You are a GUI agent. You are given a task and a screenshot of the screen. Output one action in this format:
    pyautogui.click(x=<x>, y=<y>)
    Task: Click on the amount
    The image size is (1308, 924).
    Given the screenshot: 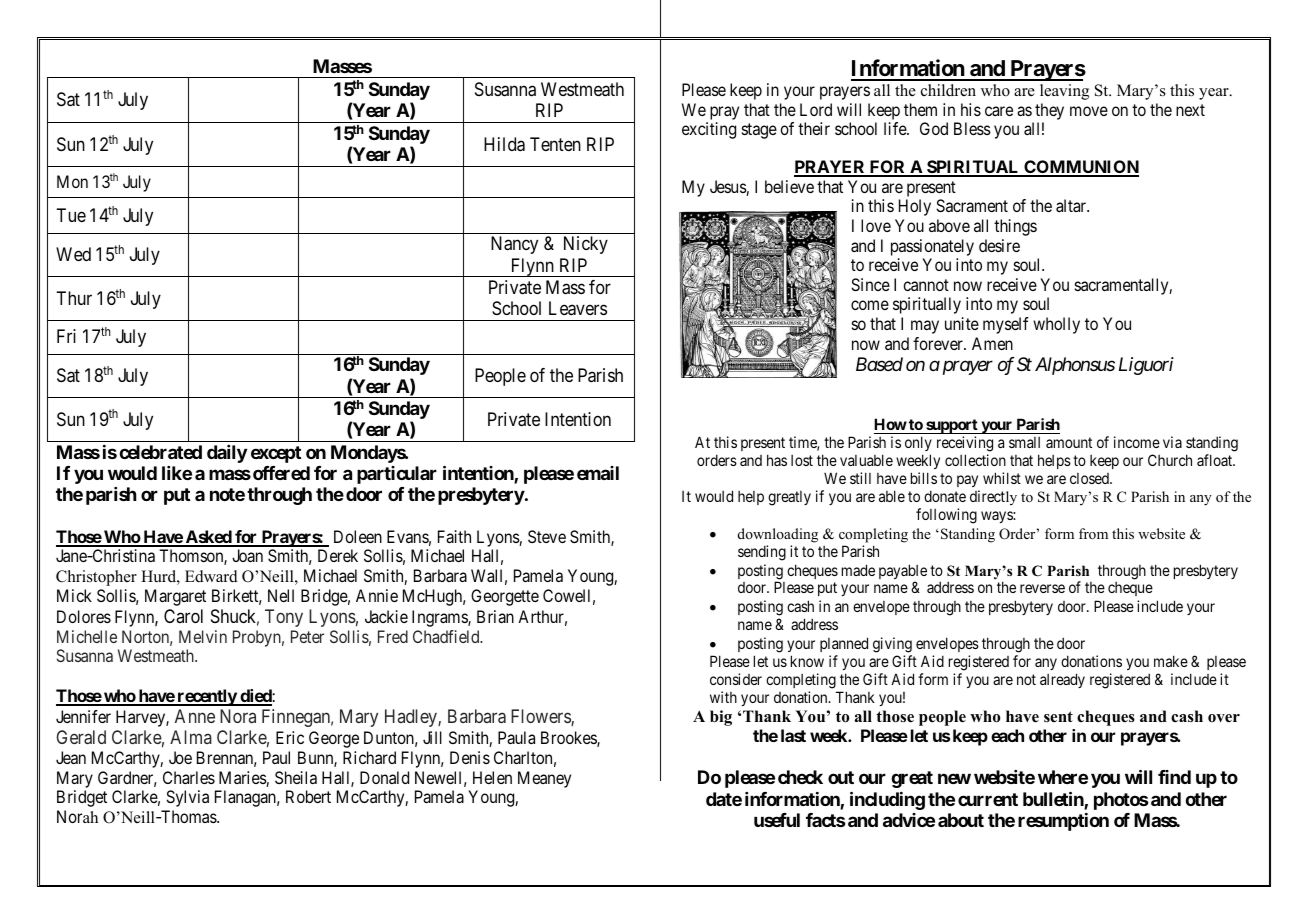 What is the action you would take?
    pyautogui.click(x=1069, y=442)
